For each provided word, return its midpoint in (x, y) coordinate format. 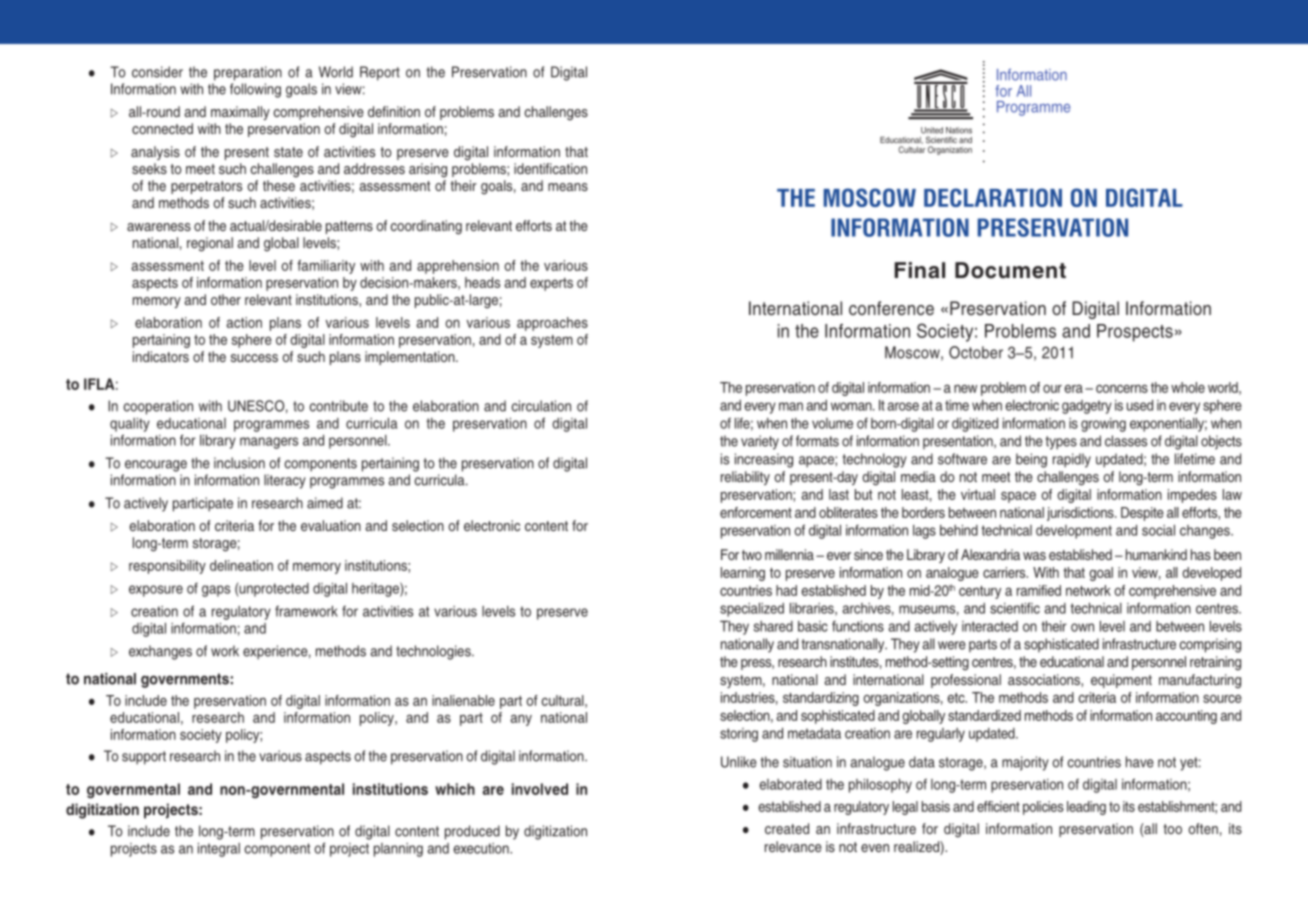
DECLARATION (993, 197)
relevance (793, 846)
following (255, 90)
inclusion (239, 463)
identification (550, 168)
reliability (745, 478)
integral (219, 850)
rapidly (1072, 460)
